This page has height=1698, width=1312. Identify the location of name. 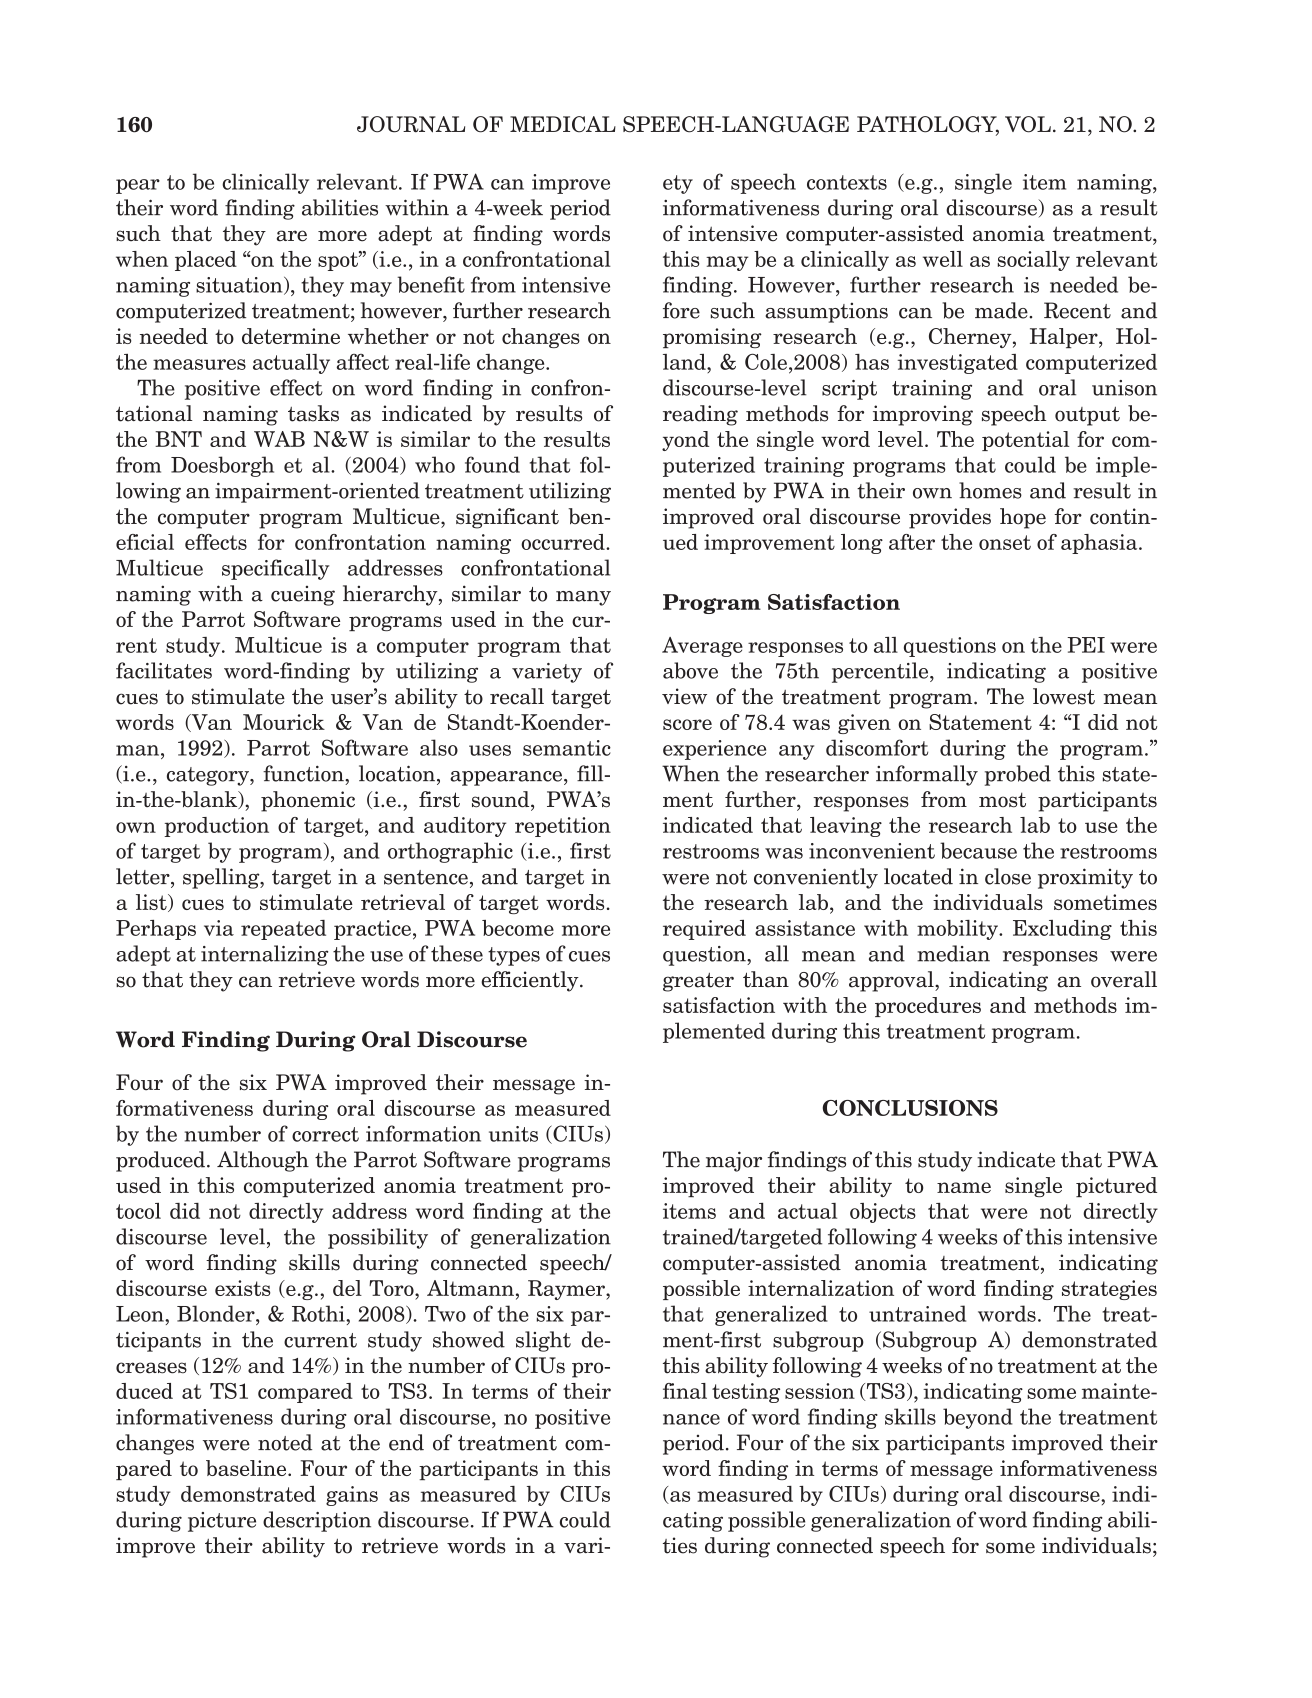
(964, 1187).
